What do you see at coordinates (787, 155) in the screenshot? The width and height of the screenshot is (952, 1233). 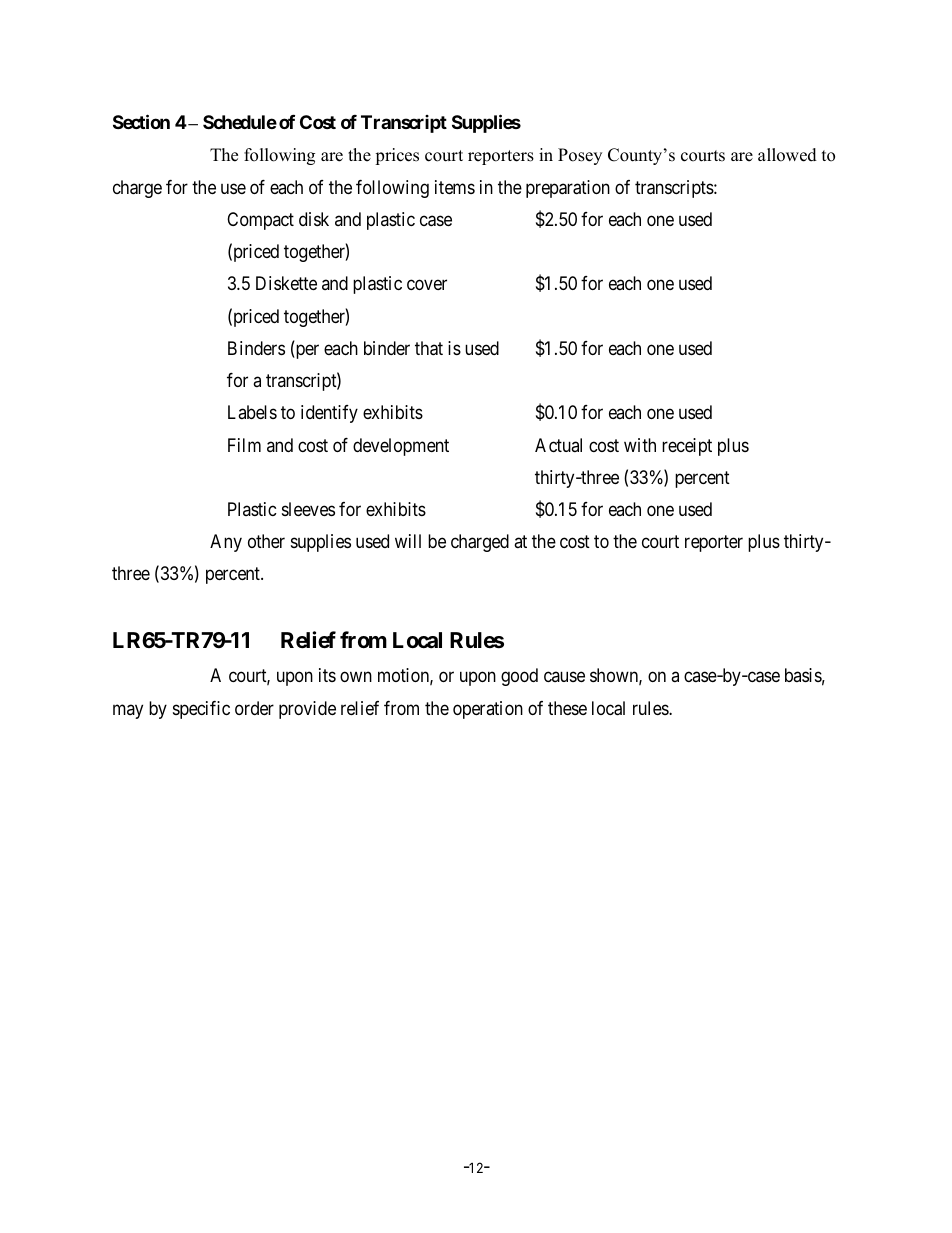 I see `allowed` at bounding box center [787, 155].
